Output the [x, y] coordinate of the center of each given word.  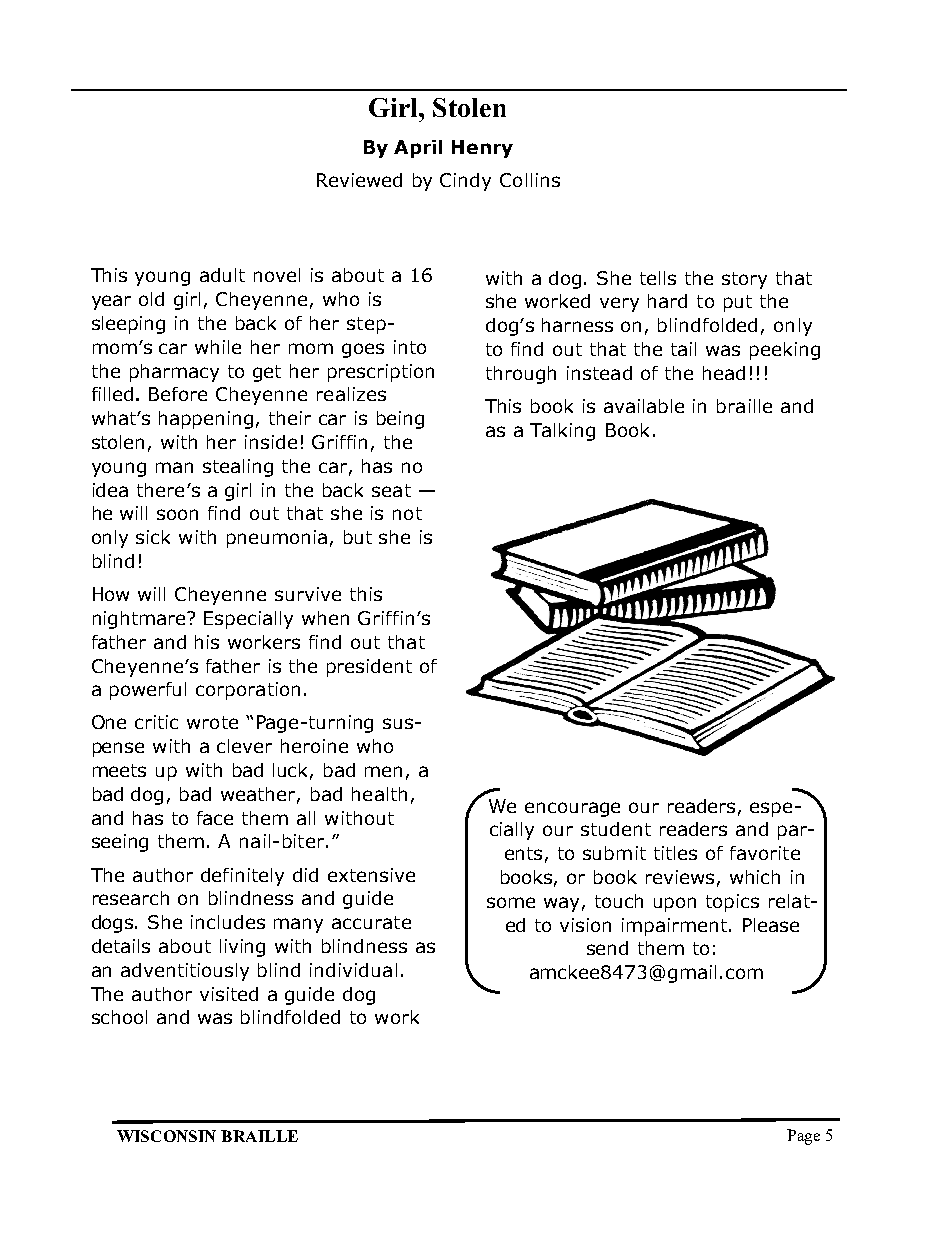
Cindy [465, 182]
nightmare [140, 620]
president [369, 668]
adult [222, 275]
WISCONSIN [166, 1136]
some [511, 902]
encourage [572, 809]
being [400, 420]
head [724, 373]
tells [658, 278]
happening [206, 420]
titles [675, 853]
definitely [242, 877]
